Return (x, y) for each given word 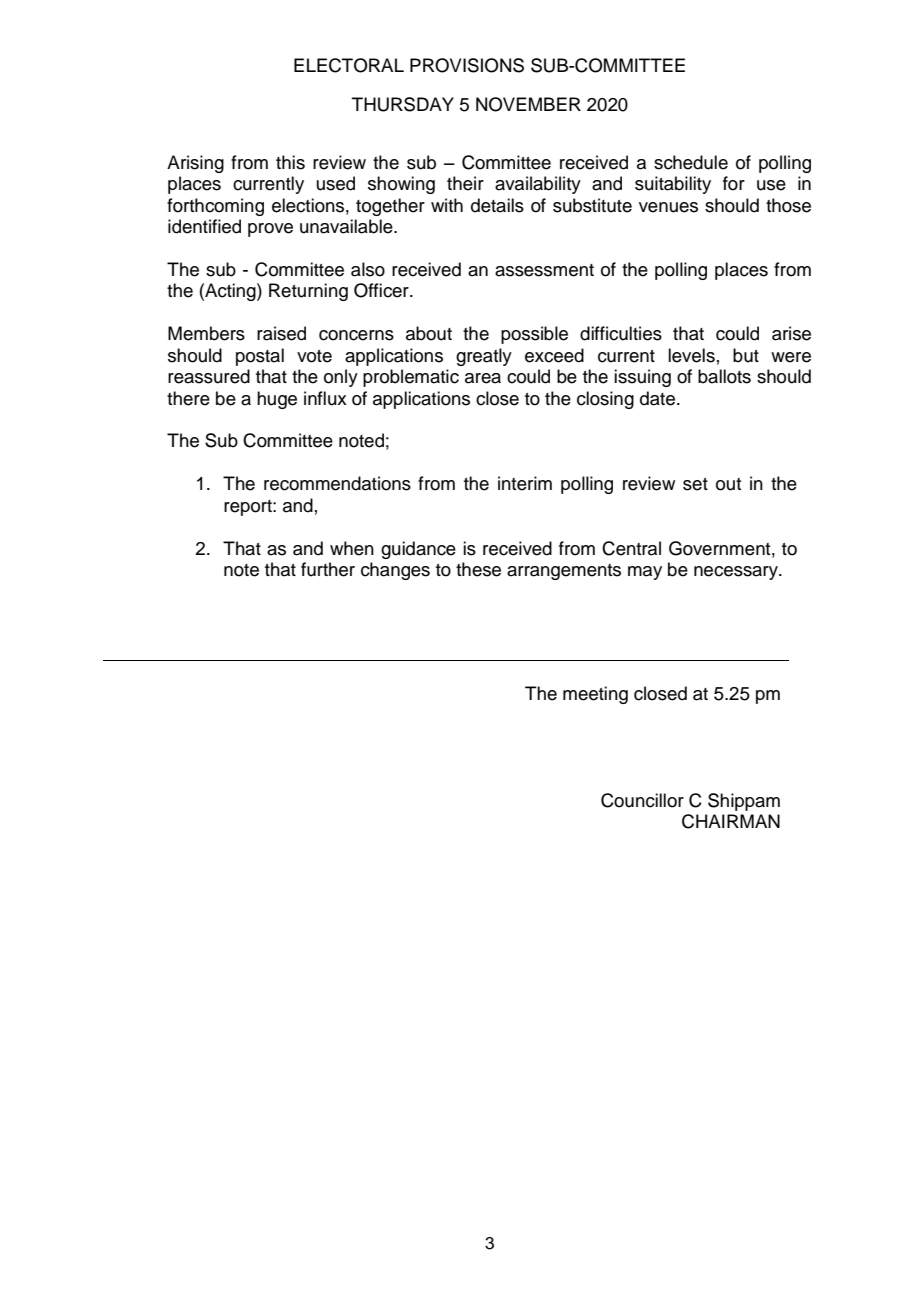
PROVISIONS (467, 65)
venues (668, 207)
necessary (737, 573)
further (328, 569)
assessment (544, 270)
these (478, 569)
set (695, 484)
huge (277, 400)
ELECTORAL (349, 65)
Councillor (642, 800)
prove (270, 230)
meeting (595, 695)
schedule (691, 162)
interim (525, 483)
